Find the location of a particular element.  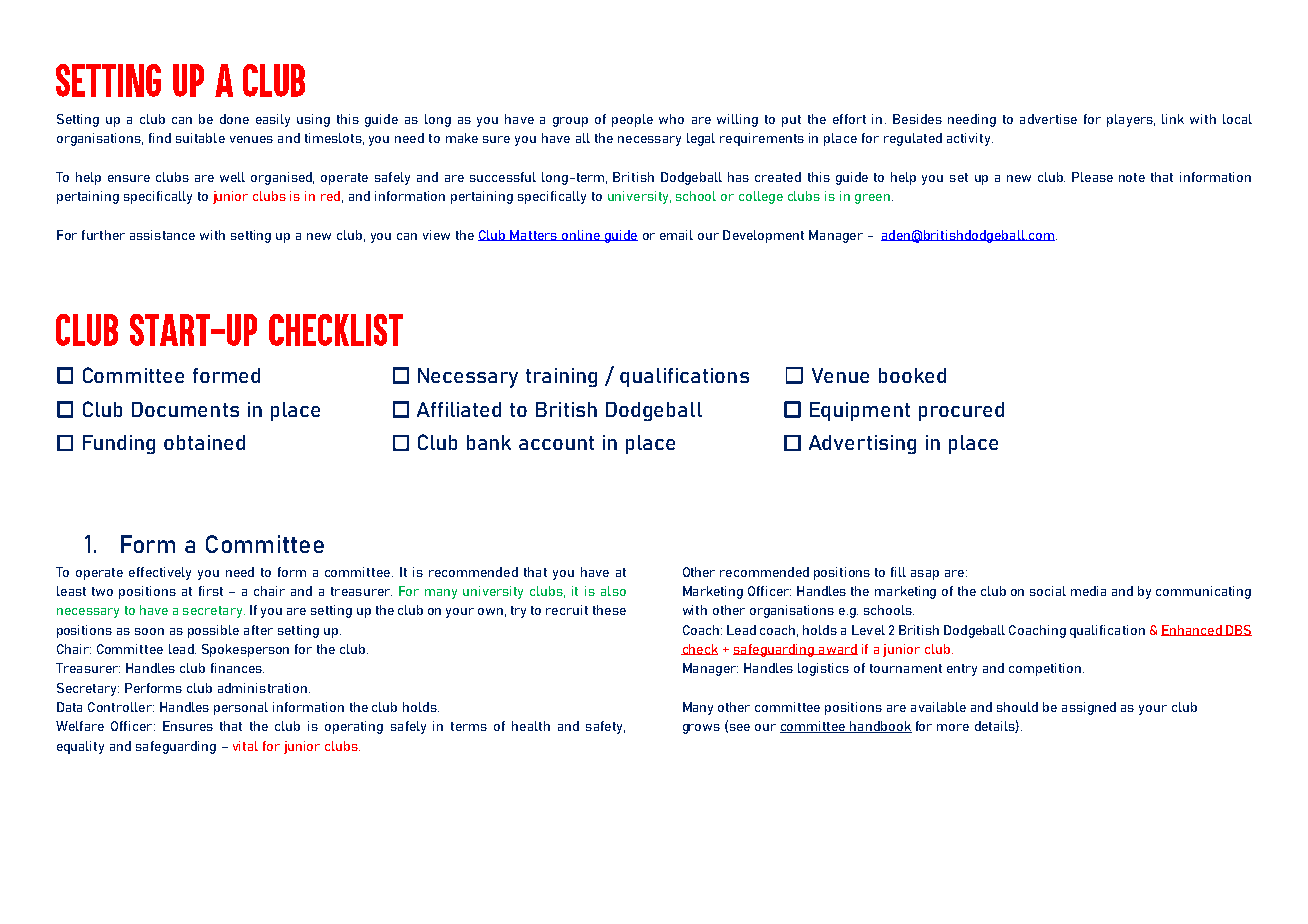

booked is located at coordinates (912, 375).
